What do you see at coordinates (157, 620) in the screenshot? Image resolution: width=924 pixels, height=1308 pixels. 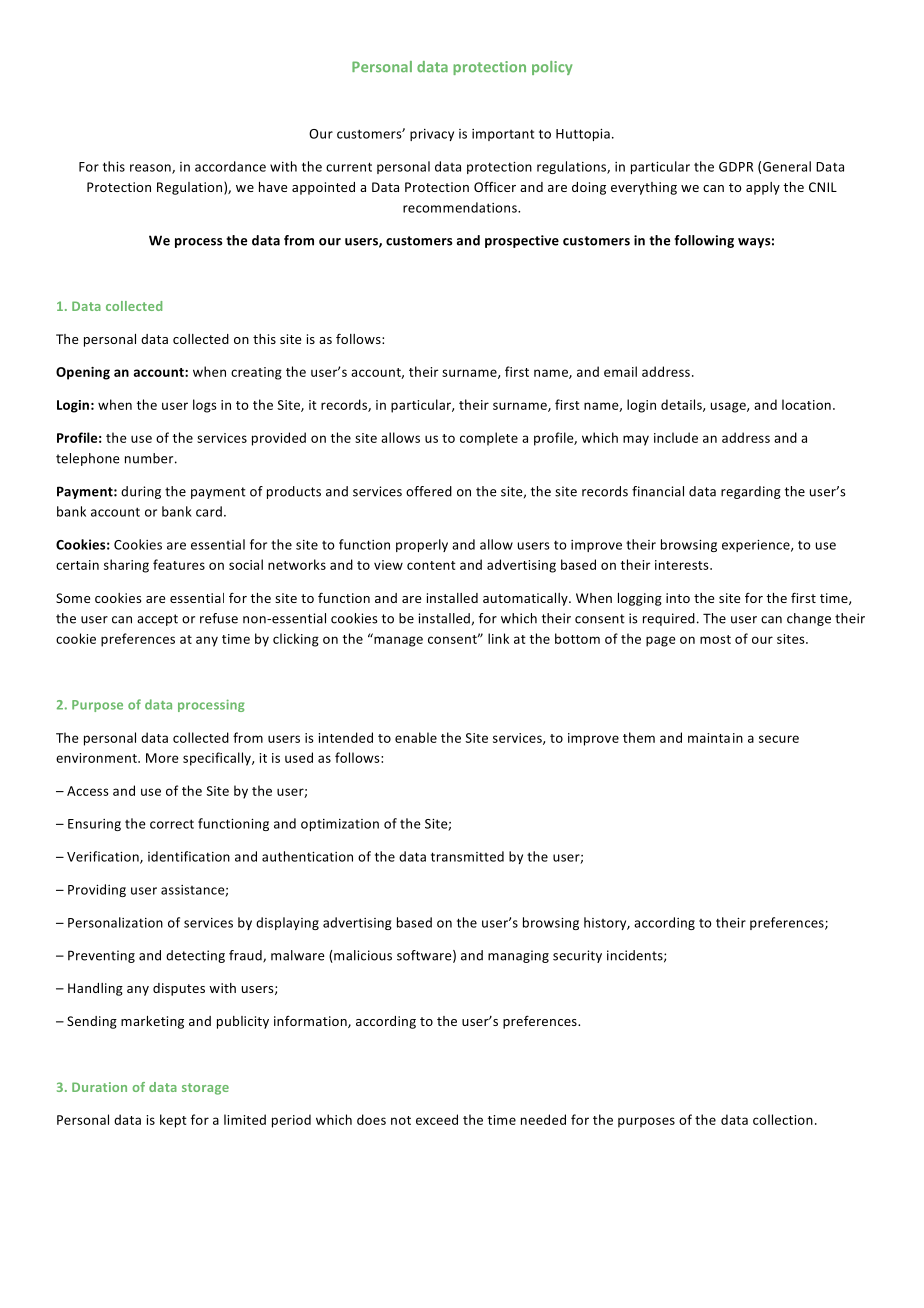 I see `accept` at bounding box center [157, 620].
